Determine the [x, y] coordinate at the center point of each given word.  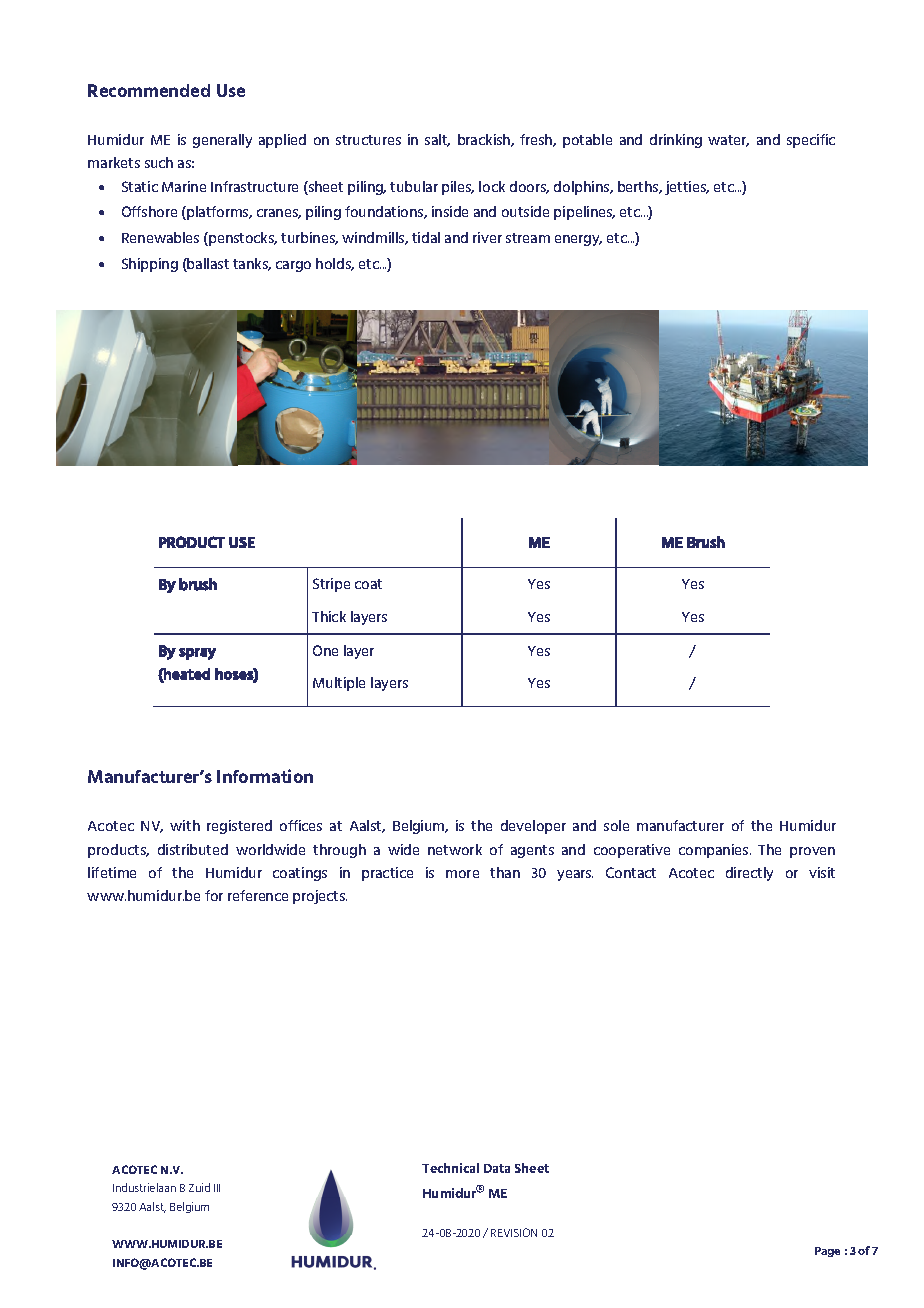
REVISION [514, 1232]
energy [578, 240]
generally [222, 141]
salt [437, 140]
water [728, 141]
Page [827, 1252]
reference [258, 895]
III [217, 1188]
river [487, 237]
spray [197, 654]
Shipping [150, 265]
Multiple [339, 684]
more [462, 874]
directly [749, 874]
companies [715, 851]
